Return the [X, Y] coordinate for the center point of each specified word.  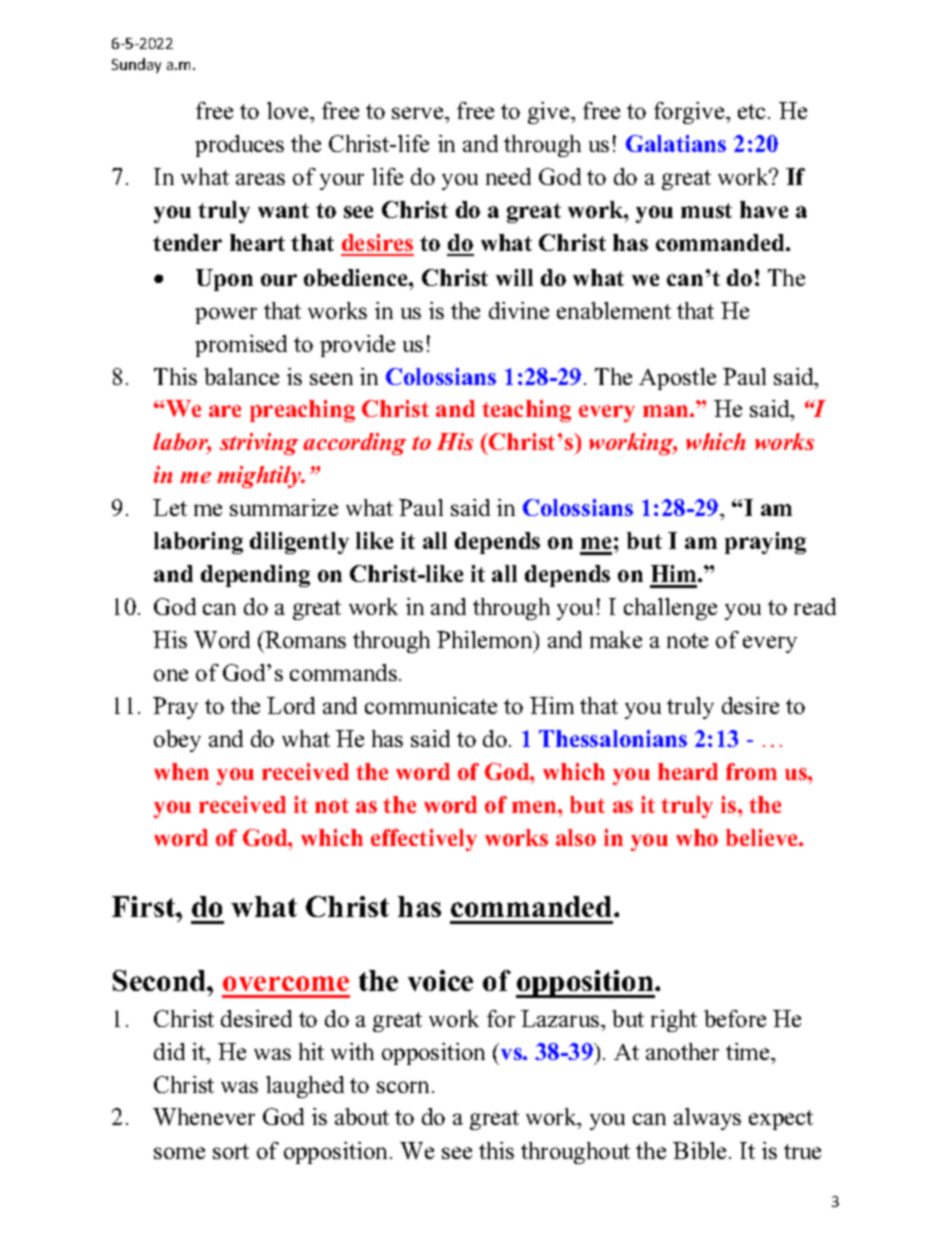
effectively [424, 840]
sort [231, 1151]
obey [177, 741]
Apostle [677, 379]
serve [419, 113]
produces [239, 146]
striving [259, 444]
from [751, 771]
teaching [526, 411]
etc [751, 111]
